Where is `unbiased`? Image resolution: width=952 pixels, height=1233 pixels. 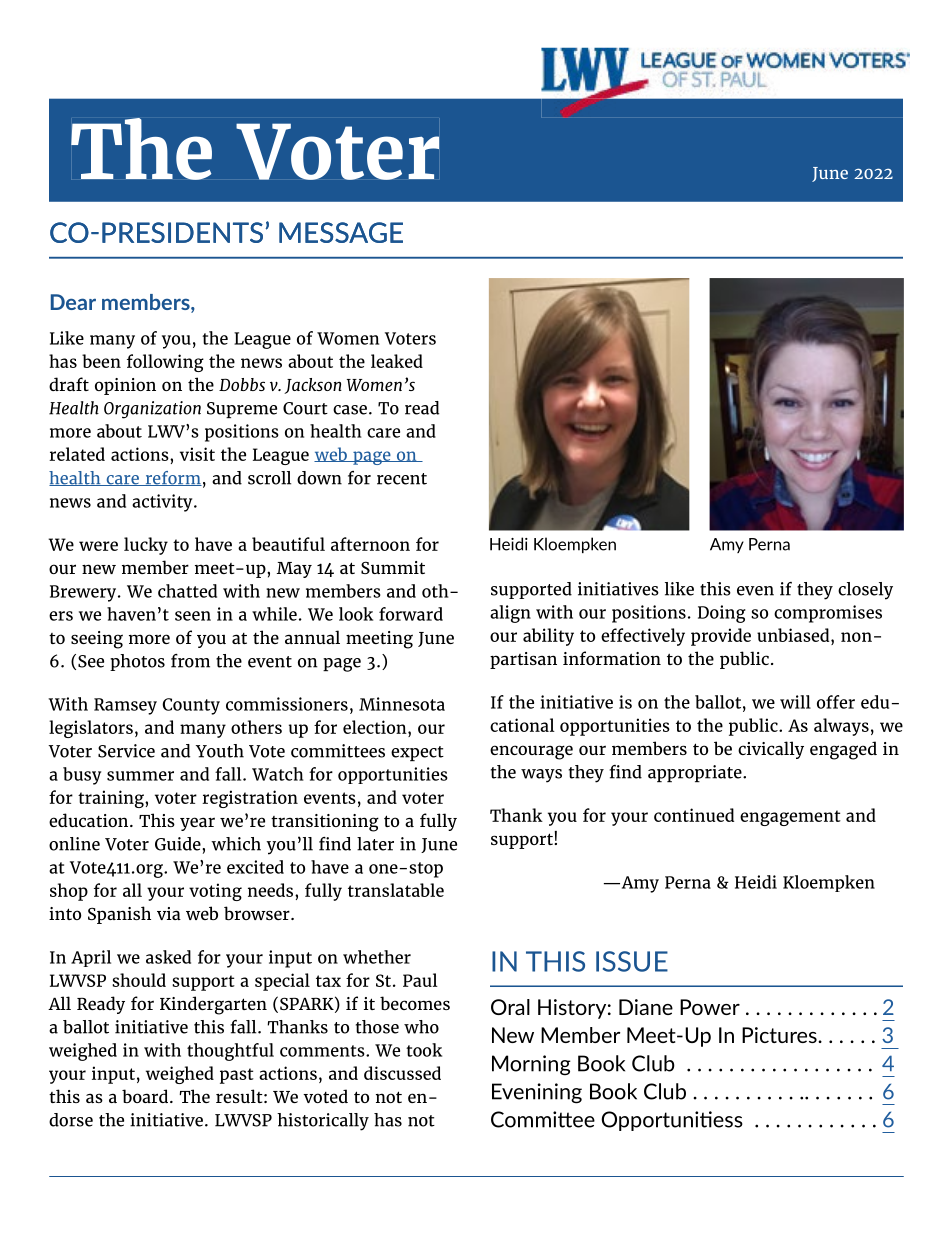
unbiased is located at coordinates (794, 635).
